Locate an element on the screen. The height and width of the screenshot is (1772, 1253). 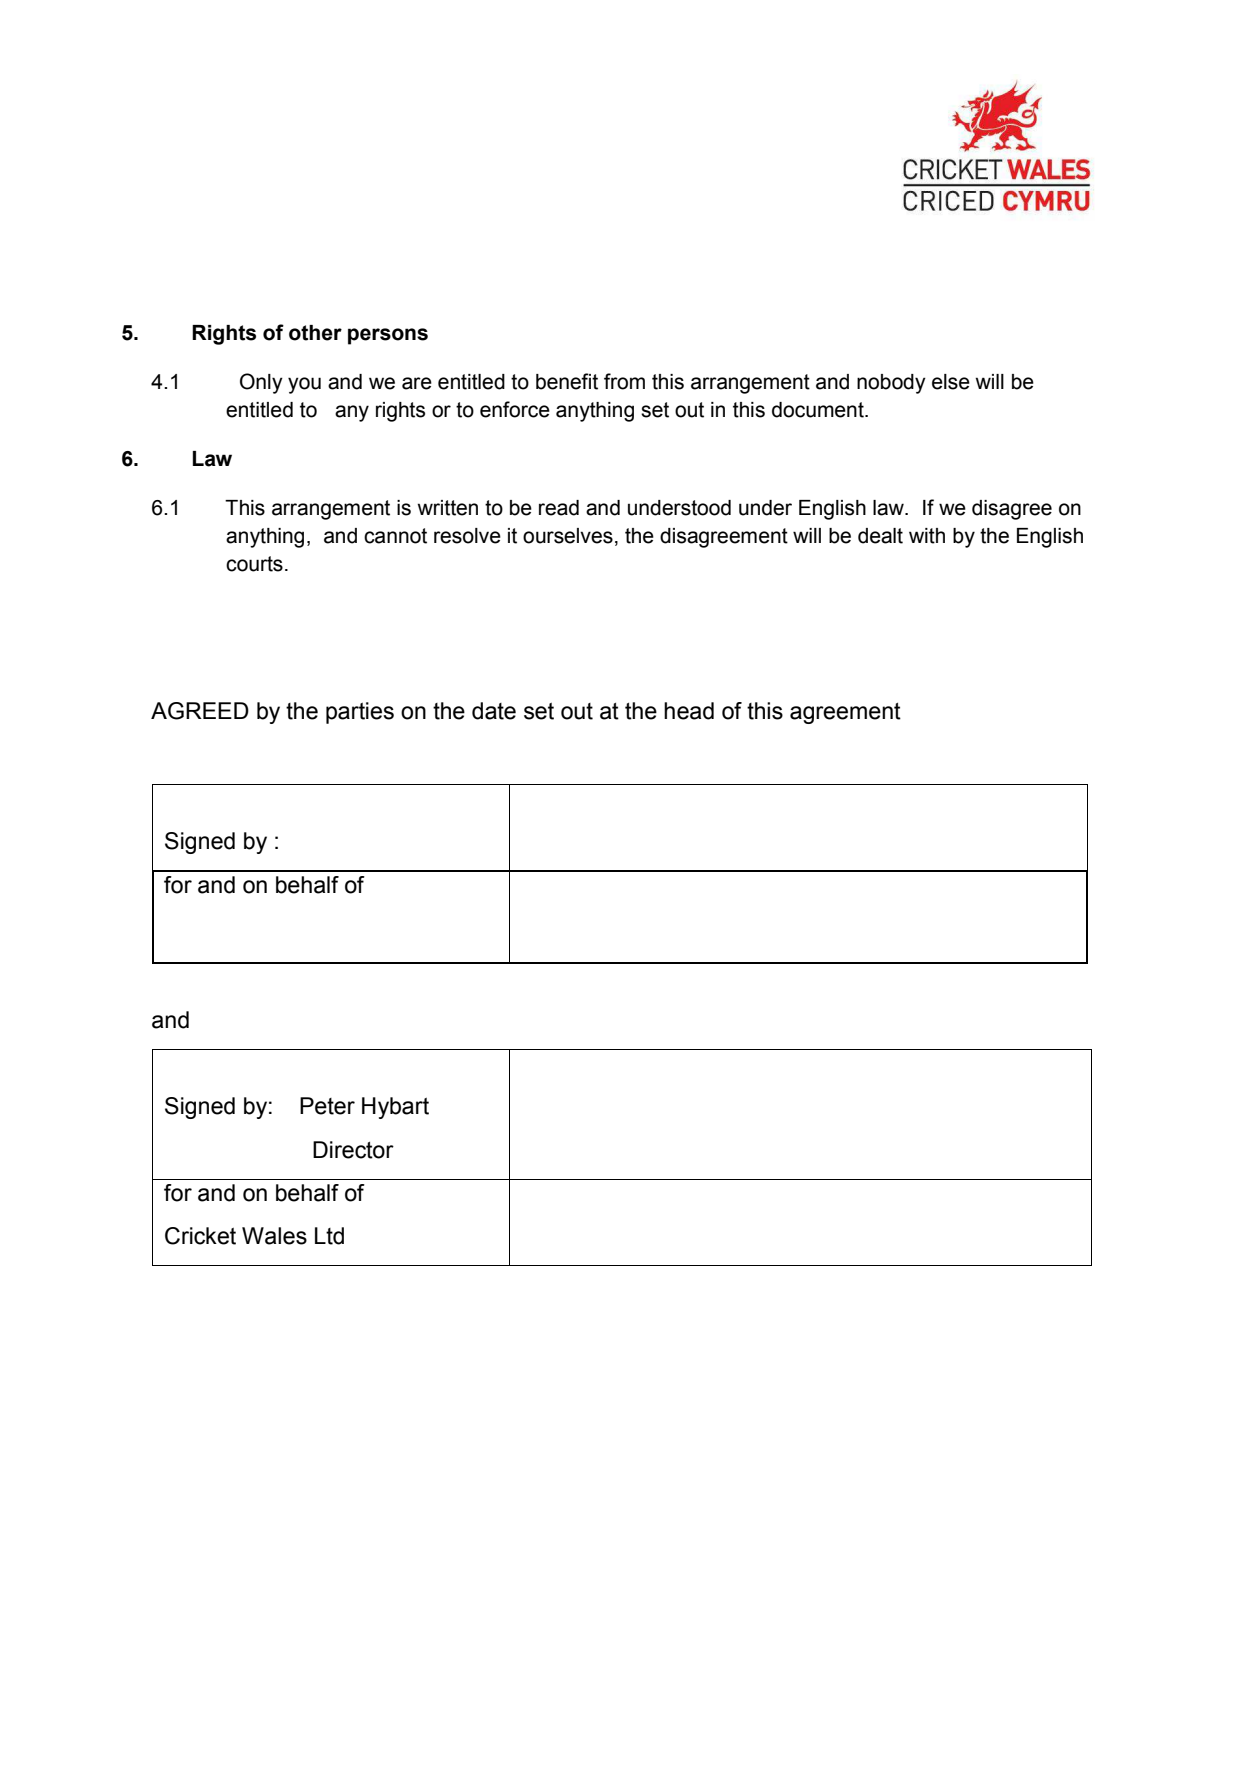
Wales is located at coordinates (274, 1236).
